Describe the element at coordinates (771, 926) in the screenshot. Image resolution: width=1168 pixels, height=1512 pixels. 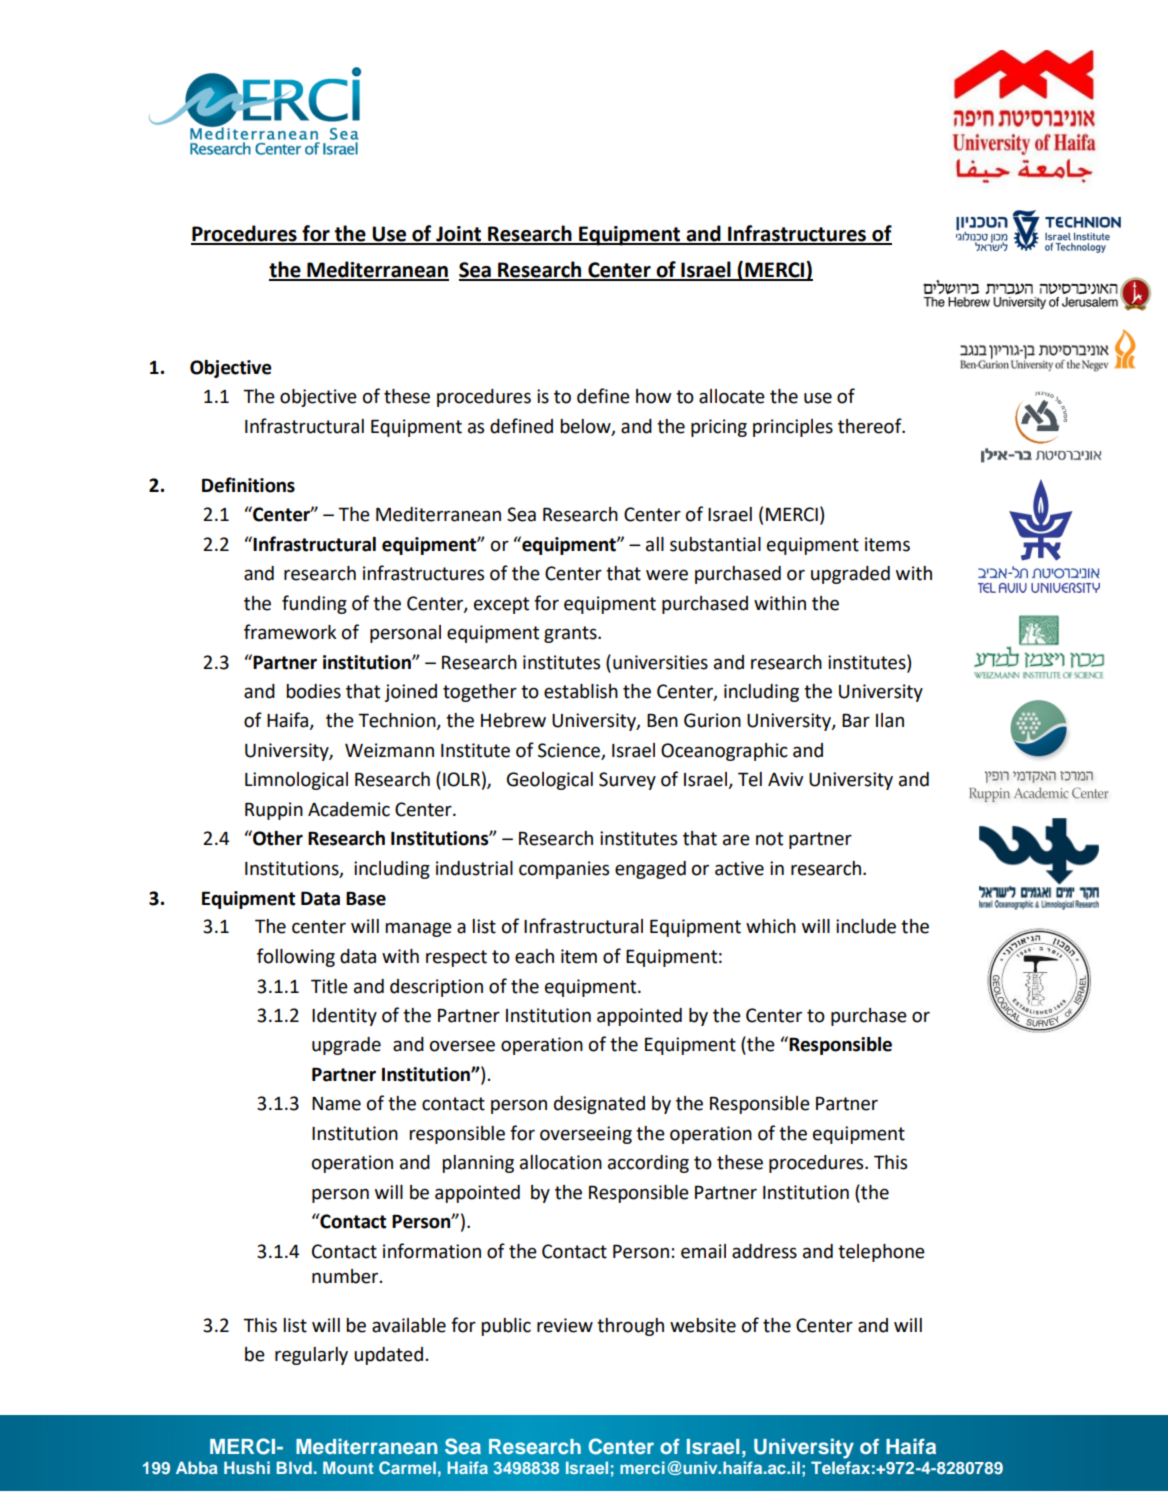
I see `which` at that location.
